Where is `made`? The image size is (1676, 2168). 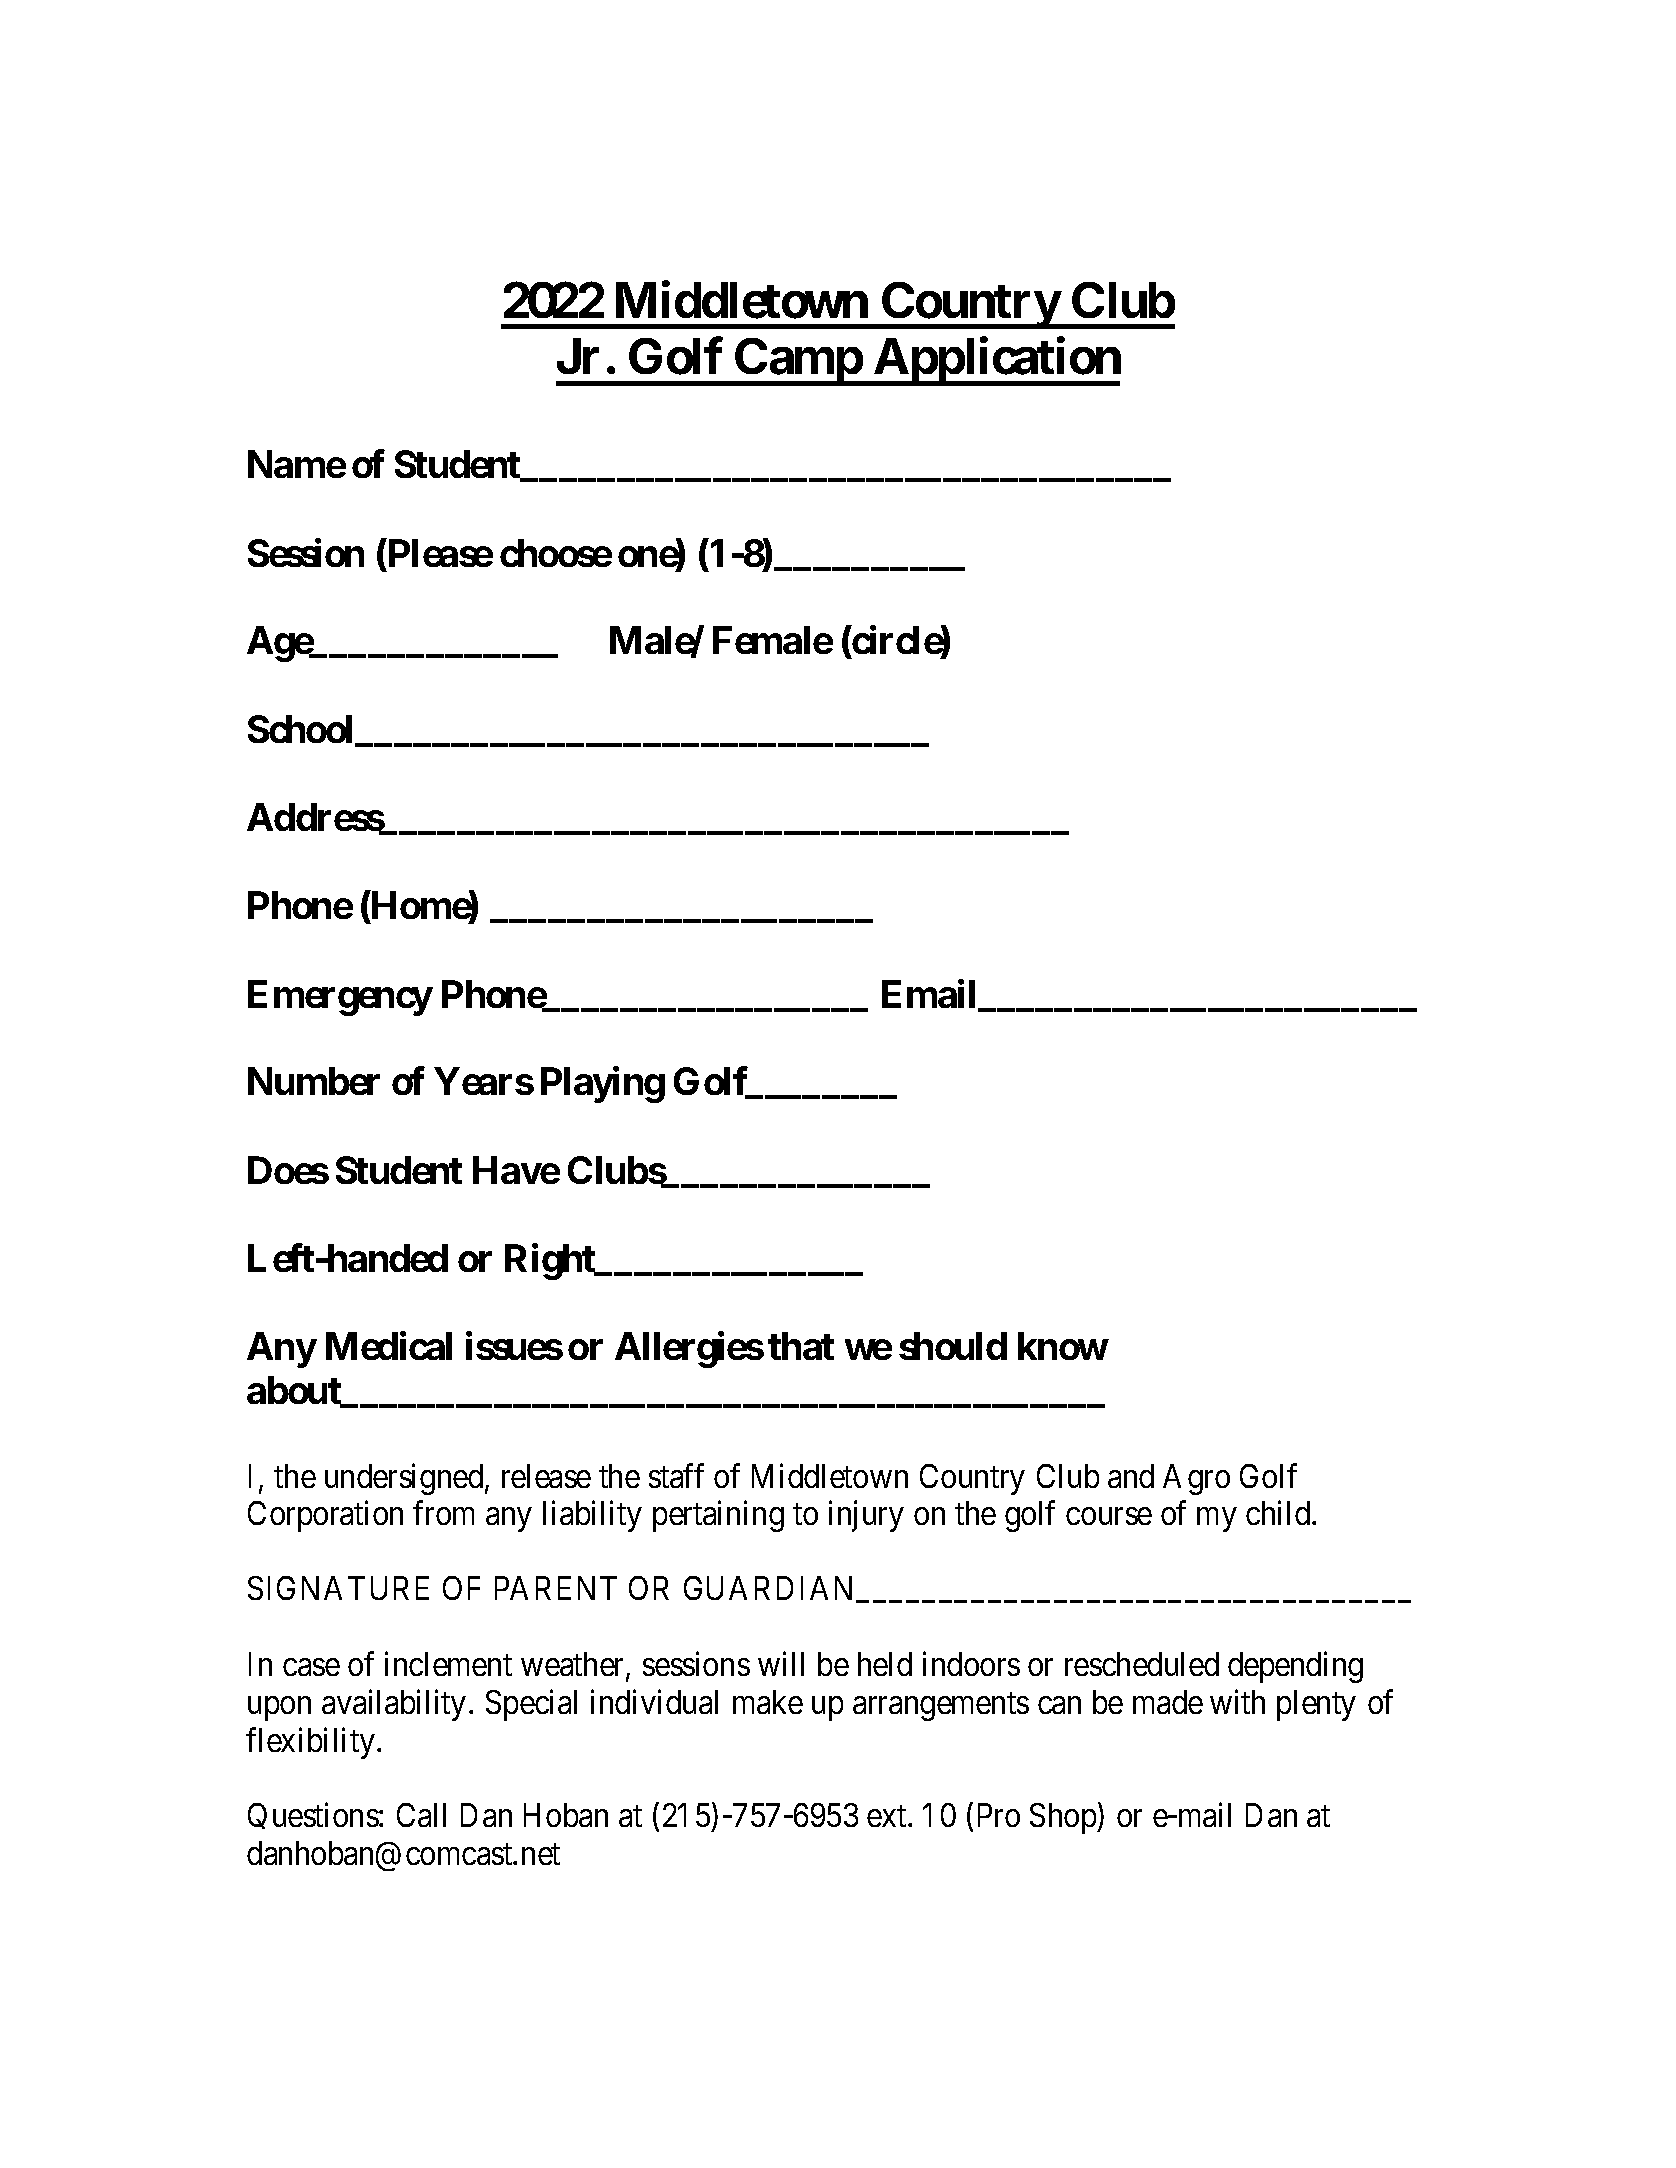 made is located at coordinates (1168, 1702).
